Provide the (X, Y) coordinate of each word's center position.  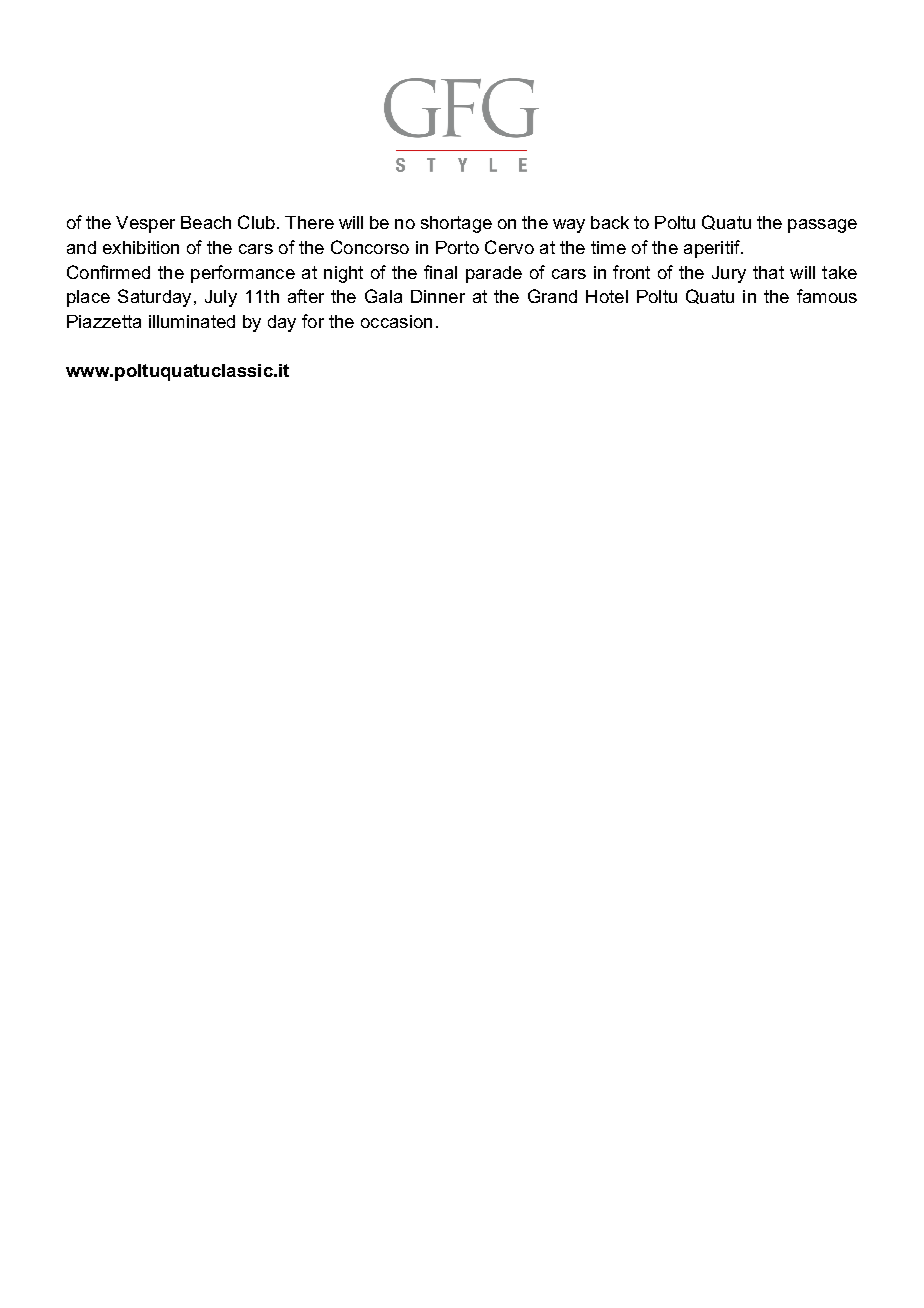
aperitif (713, 249)
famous (827, 296)
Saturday (154, 298)
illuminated (192, 321)
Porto (457, 247)
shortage (456, 224)
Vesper (145, 224)
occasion (396, 321)
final (440, 272)
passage (822, 226)
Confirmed (108, 272)
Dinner (438, 296)
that (768, 272)
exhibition (141, 247)
